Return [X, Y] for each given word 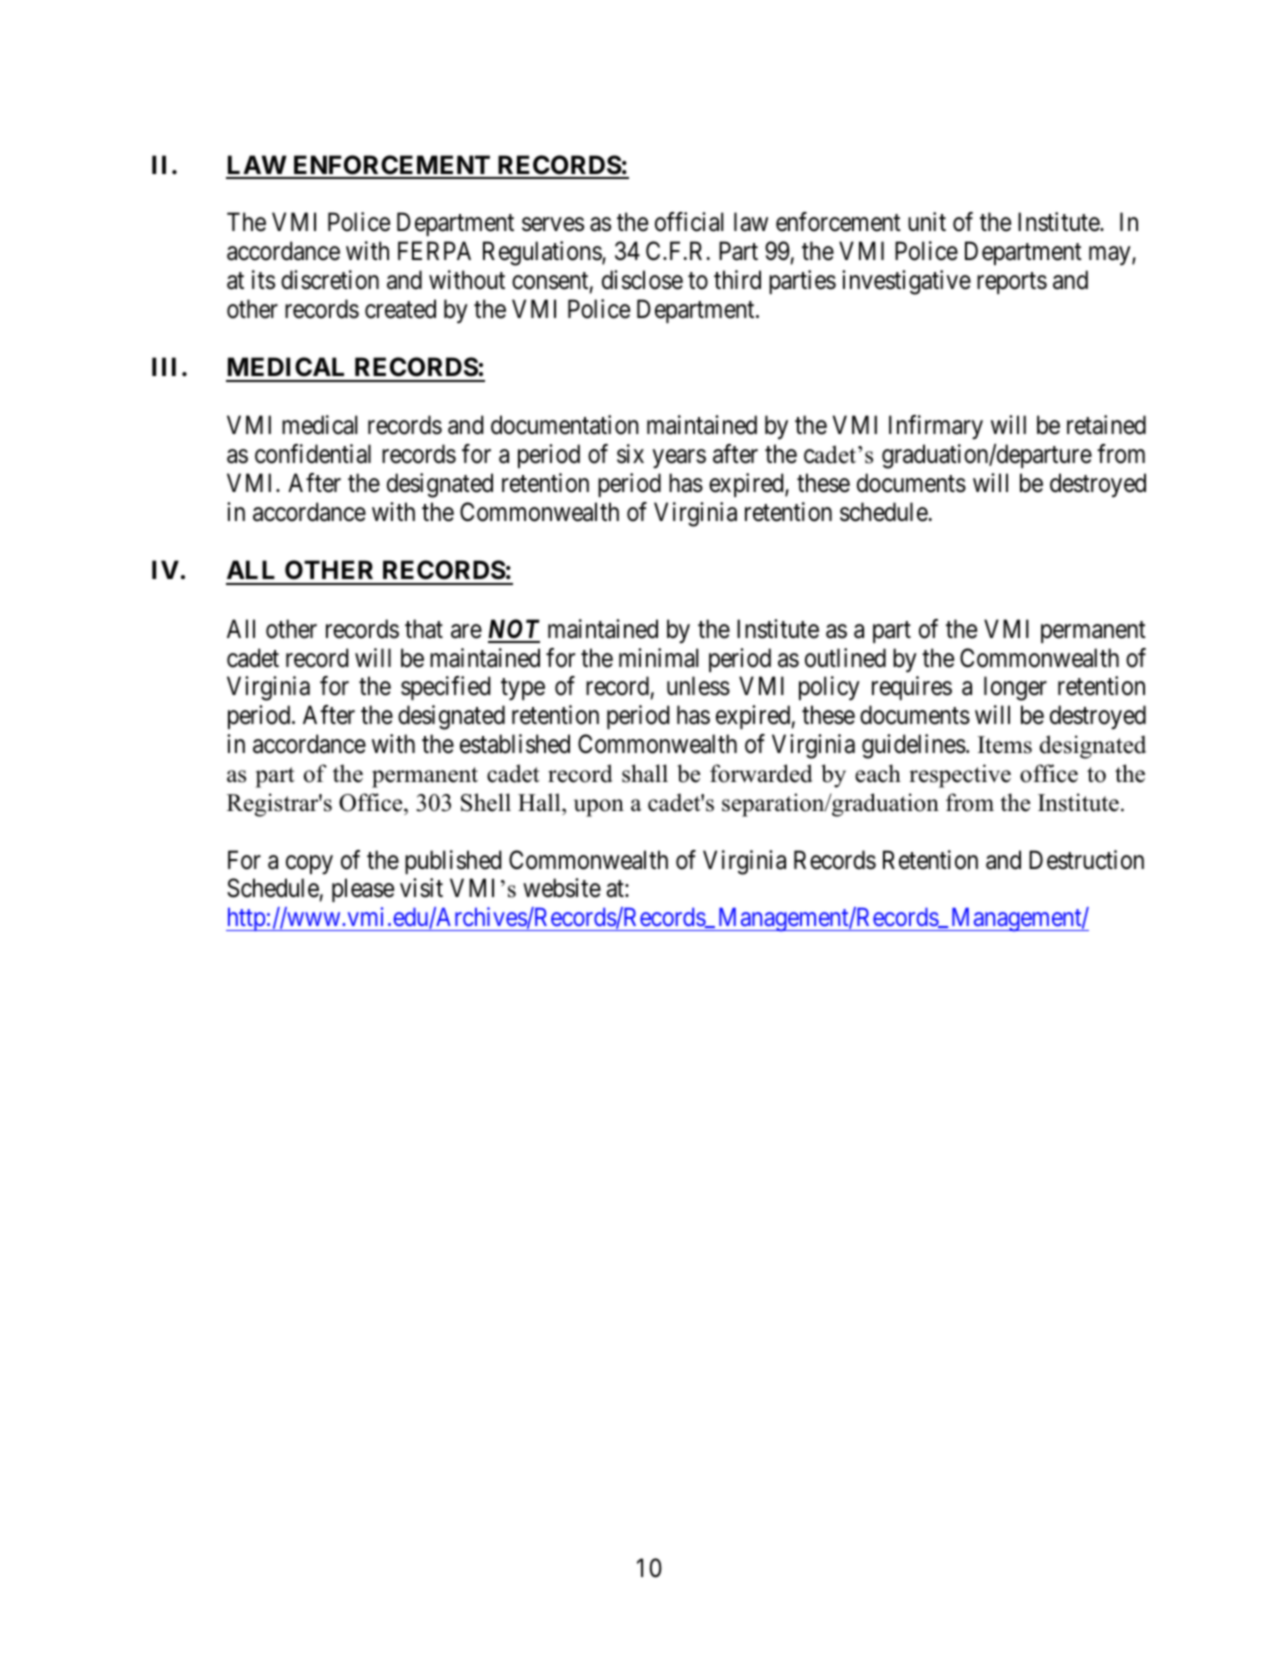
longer [1015, 688]
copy [309, 864]
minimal [658, 658]
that [424, 629]
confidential [313, 454]
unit [927, 221]
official [689, 222]
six [630, 454]
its [263, 280]
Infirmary [936, 427]
